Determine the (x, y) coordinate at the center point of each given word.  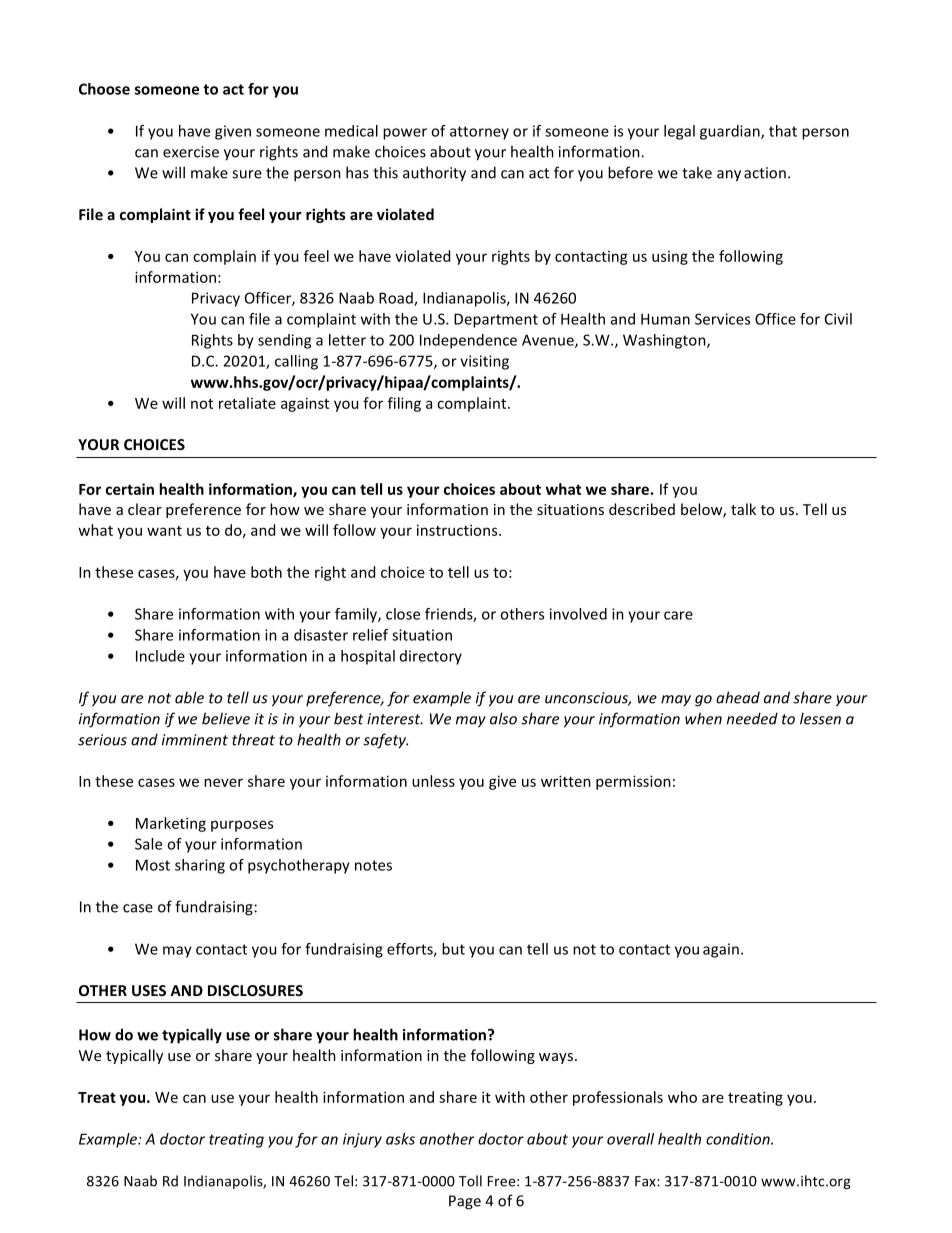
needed (752, 718)
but (453, 949)
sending (284, 341)
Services (722, 319)
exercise (191, 152)
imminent (195, 740)
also (503, 718)
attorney (479, 133)
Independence (468, 341)
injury (362, 1140)
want (164, 531)
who (682, 1097)
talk (743, 509)
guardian (731, 132)
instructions (458, 530)
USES (149, 990)
